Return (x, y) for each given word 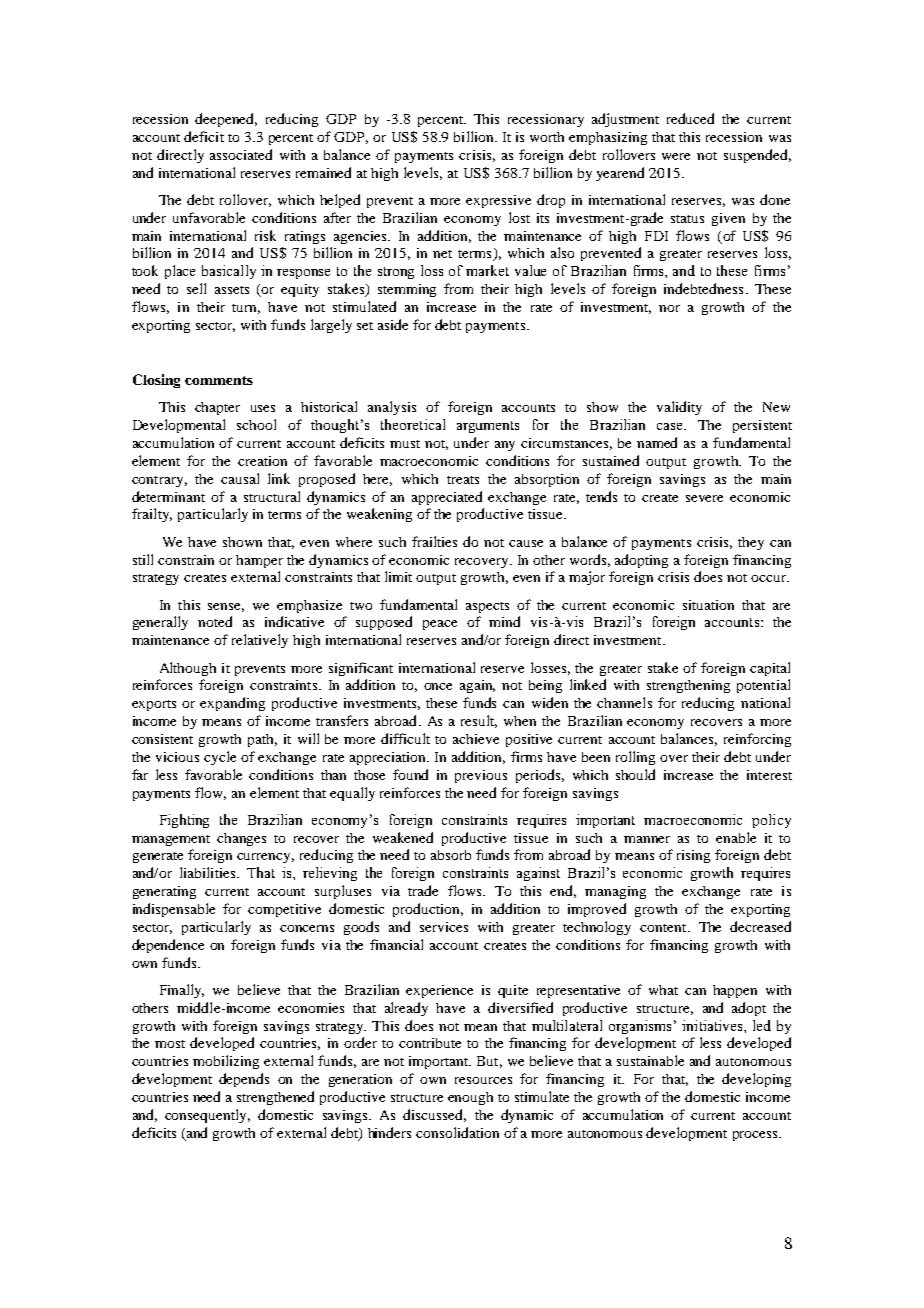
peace (440, 625)
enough (470, 1098)
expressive (498, 201)
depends (244, 1080)
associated (241, 154)
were (676, 156)
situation (708, 605)
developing (756, 1080)
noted (215, 621)
